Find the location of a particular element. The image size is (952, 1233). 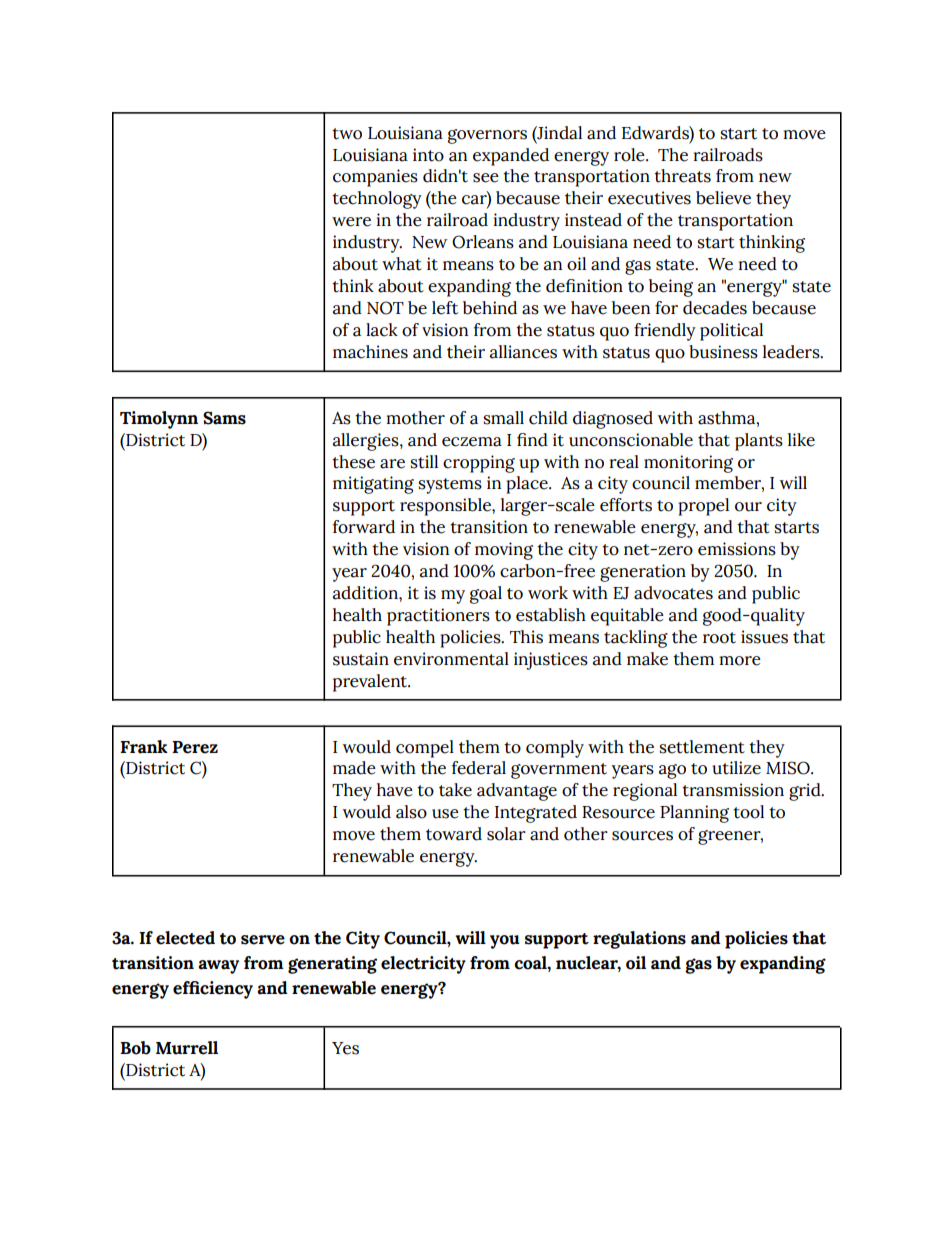

goal is located at coordinates (486, 595).
